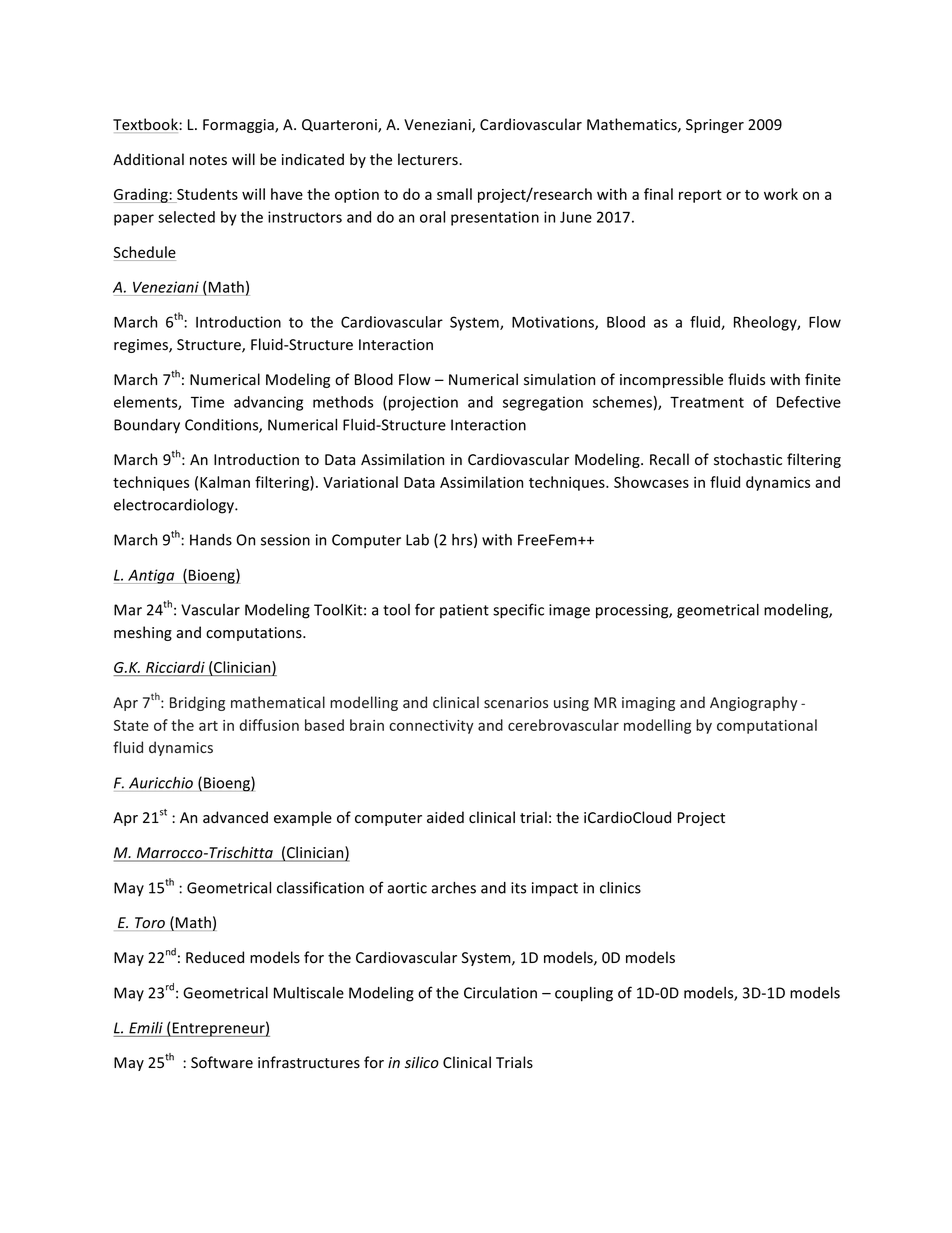 The width and height of the page is (952, 1233). What do you see at coordinates (429, 159) in the page?
I see `lecturers` at bounding box center [429, 159].
